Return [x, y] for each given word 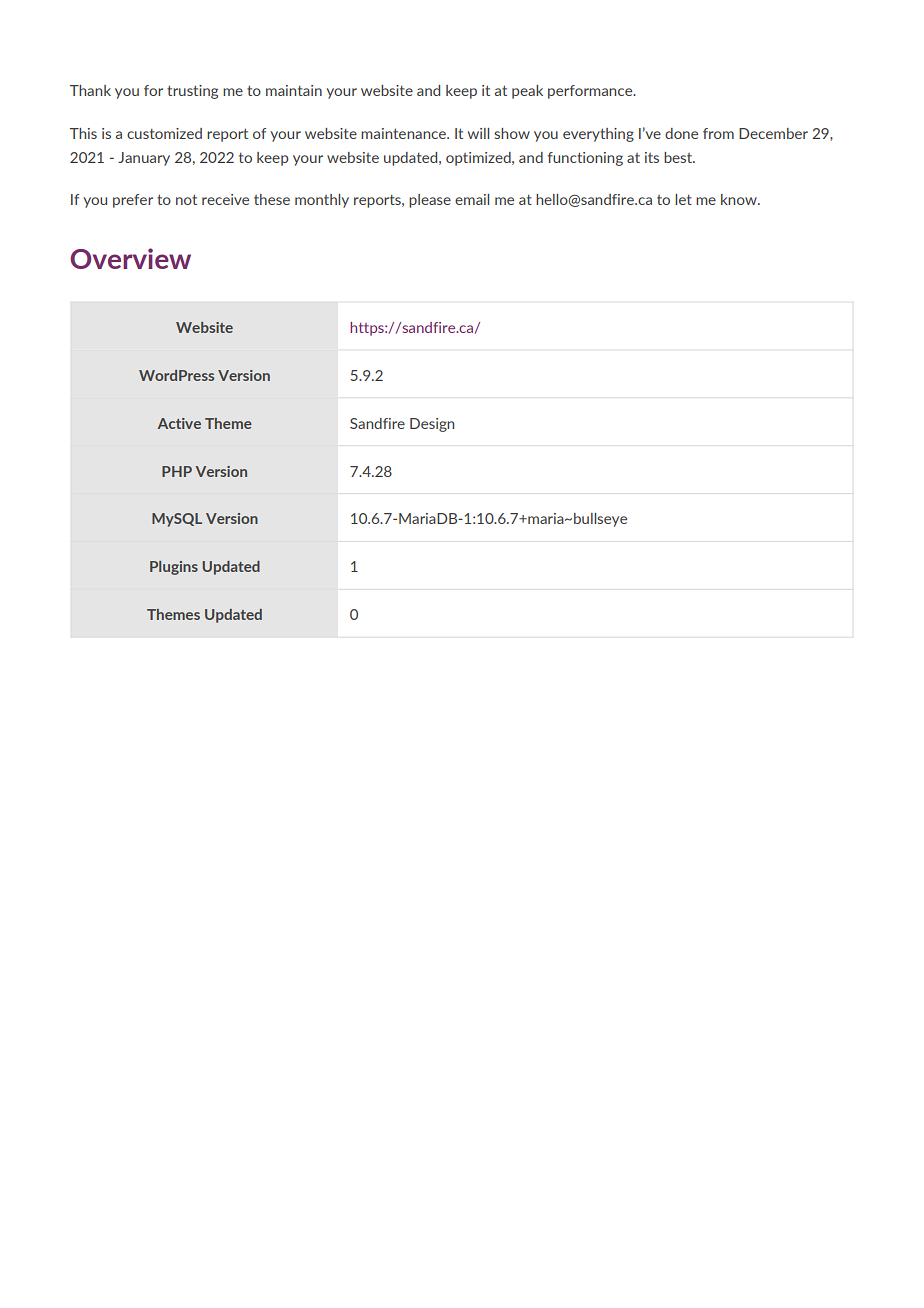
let [683, 199]
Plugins [174, 568]
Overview [130, 258]
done [681, 133]
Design [432, 425]
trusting [192, 92]
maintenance [404, 133]
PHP [177, 471]
